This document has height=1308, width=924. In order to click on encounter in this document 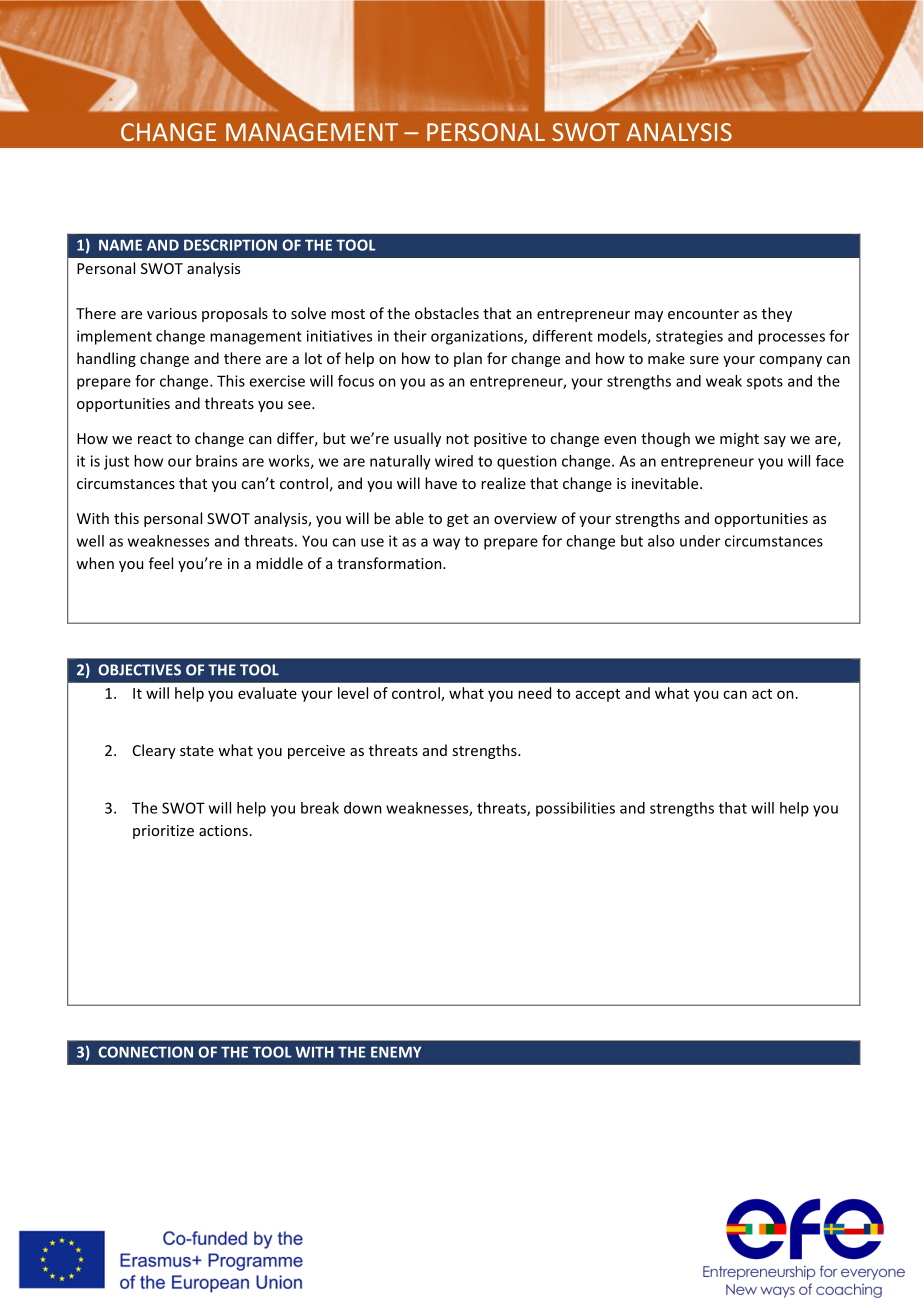, I will do `click(703, 314)`.
